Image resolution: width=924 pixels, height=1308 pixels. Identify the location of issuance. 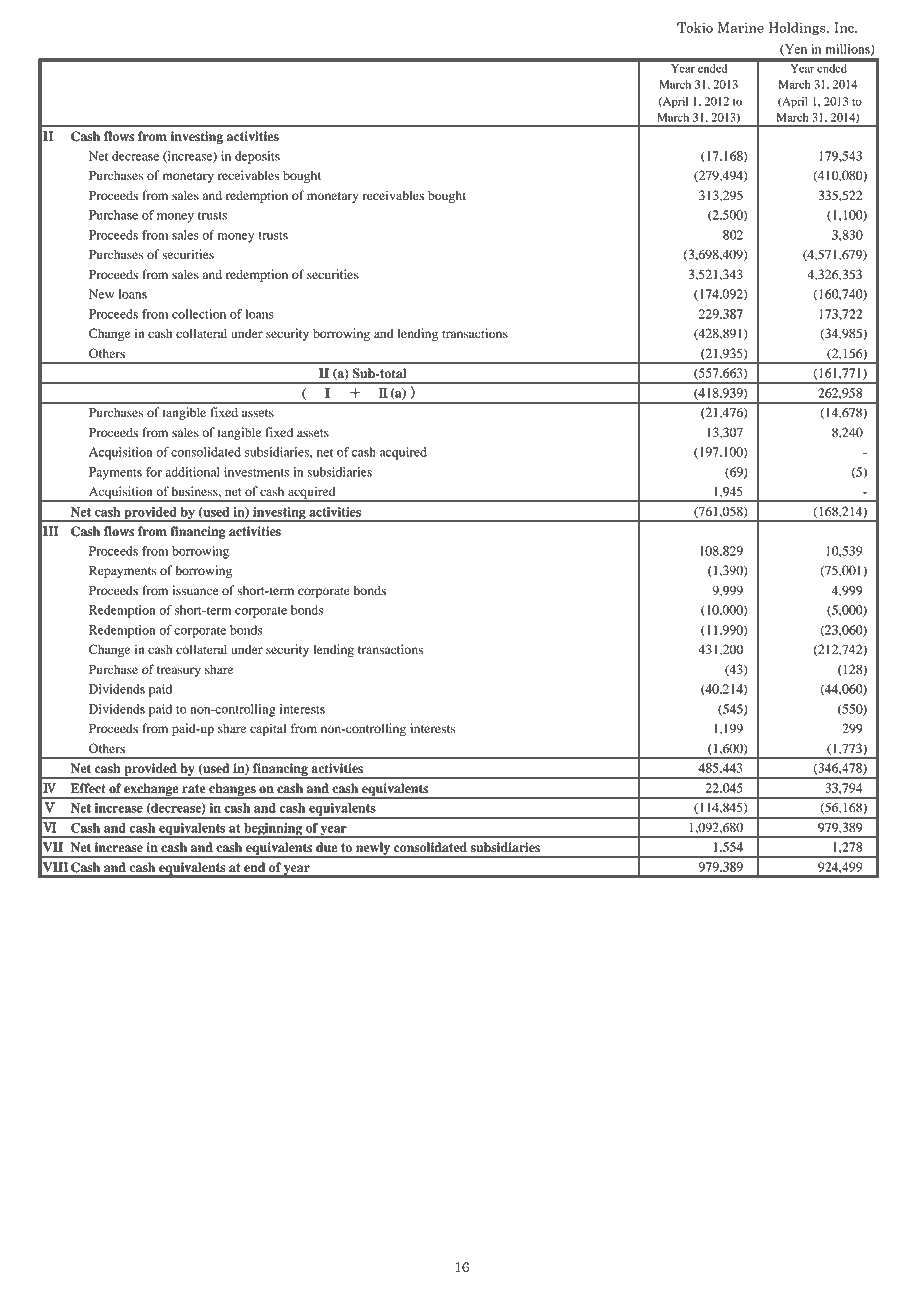
(195, 590).
